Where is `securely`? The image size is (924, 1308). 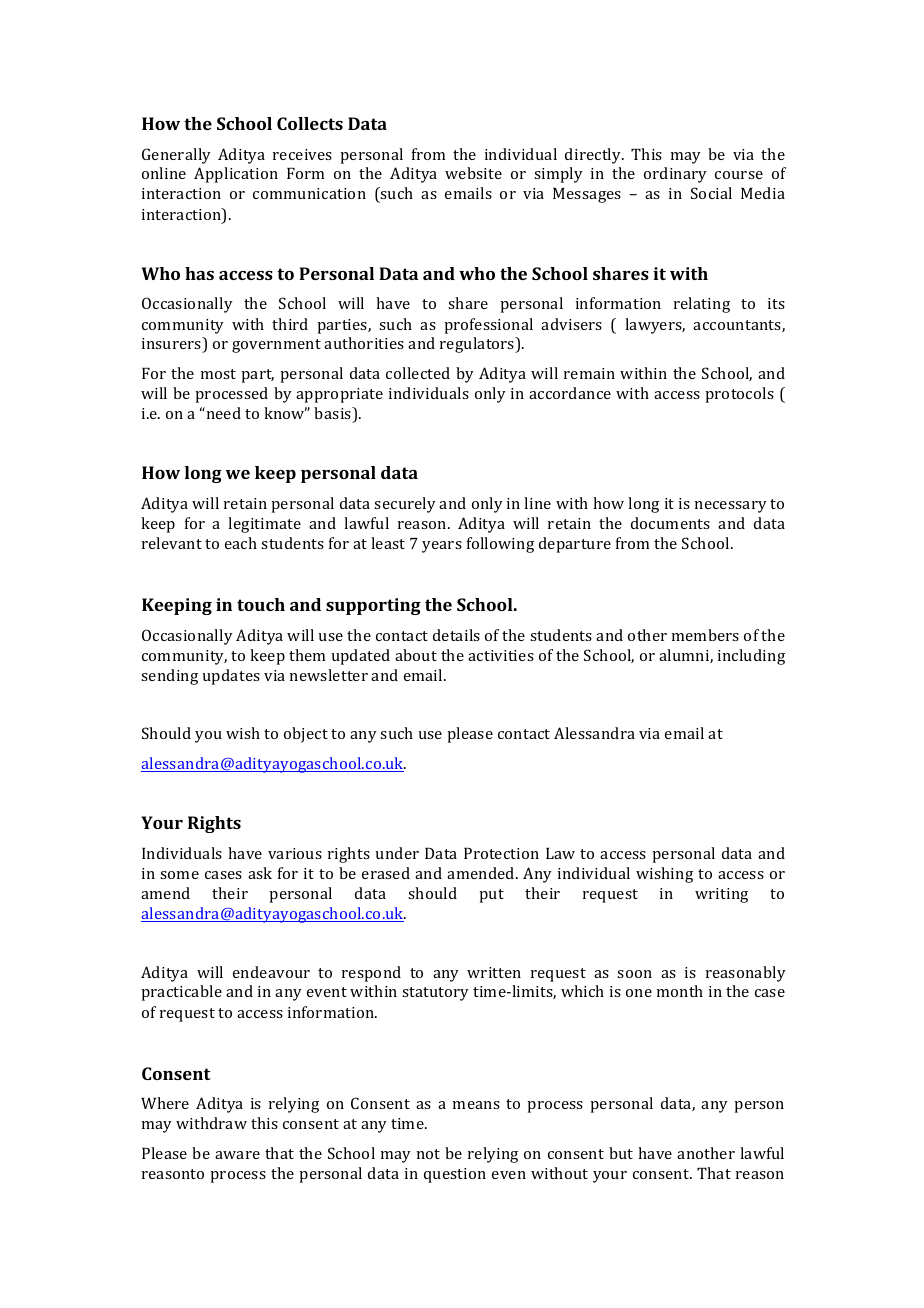 securely is located at coordinates (405, 505).
